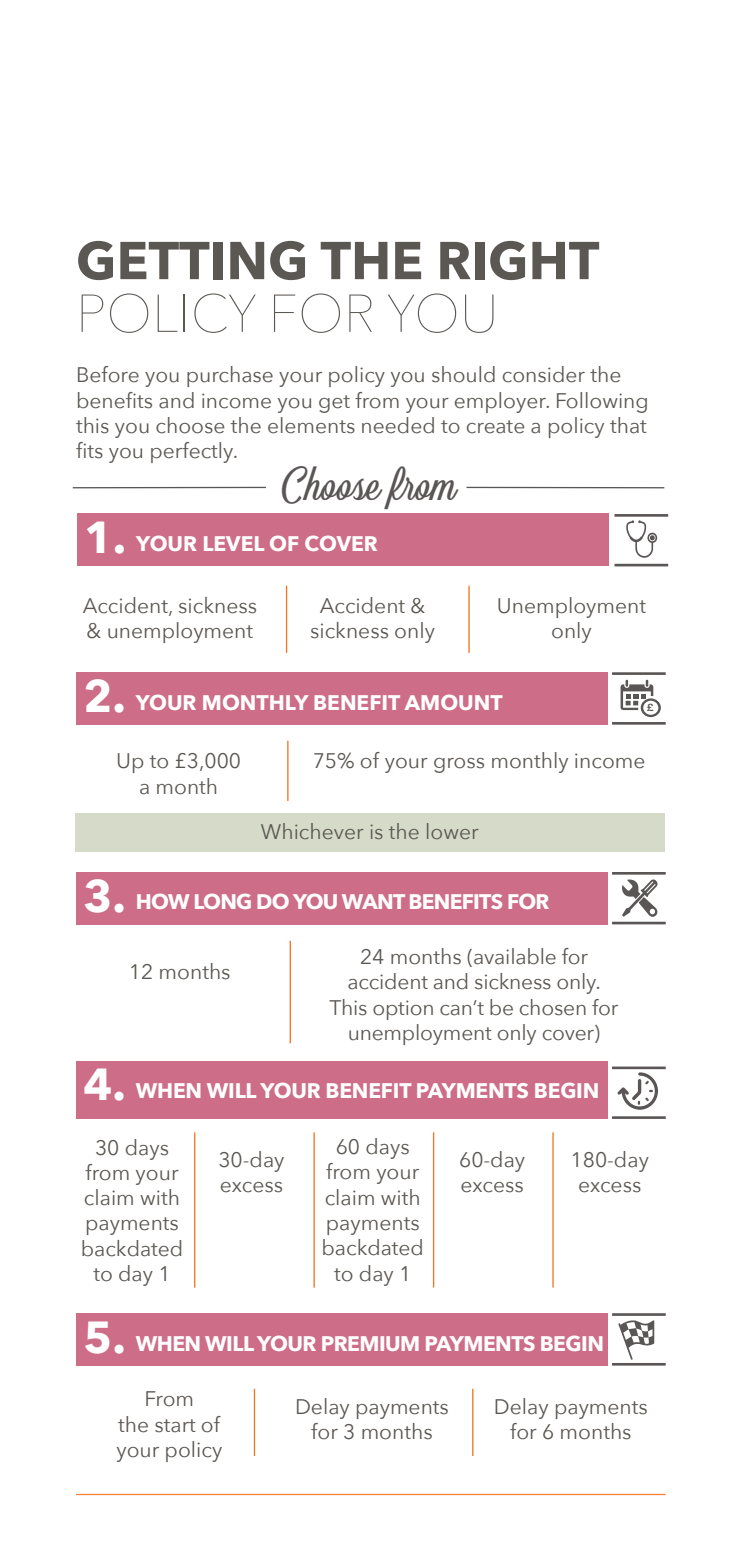 The width and height of the page is (739, 1568). I want to click on available, so click(515, 956).
